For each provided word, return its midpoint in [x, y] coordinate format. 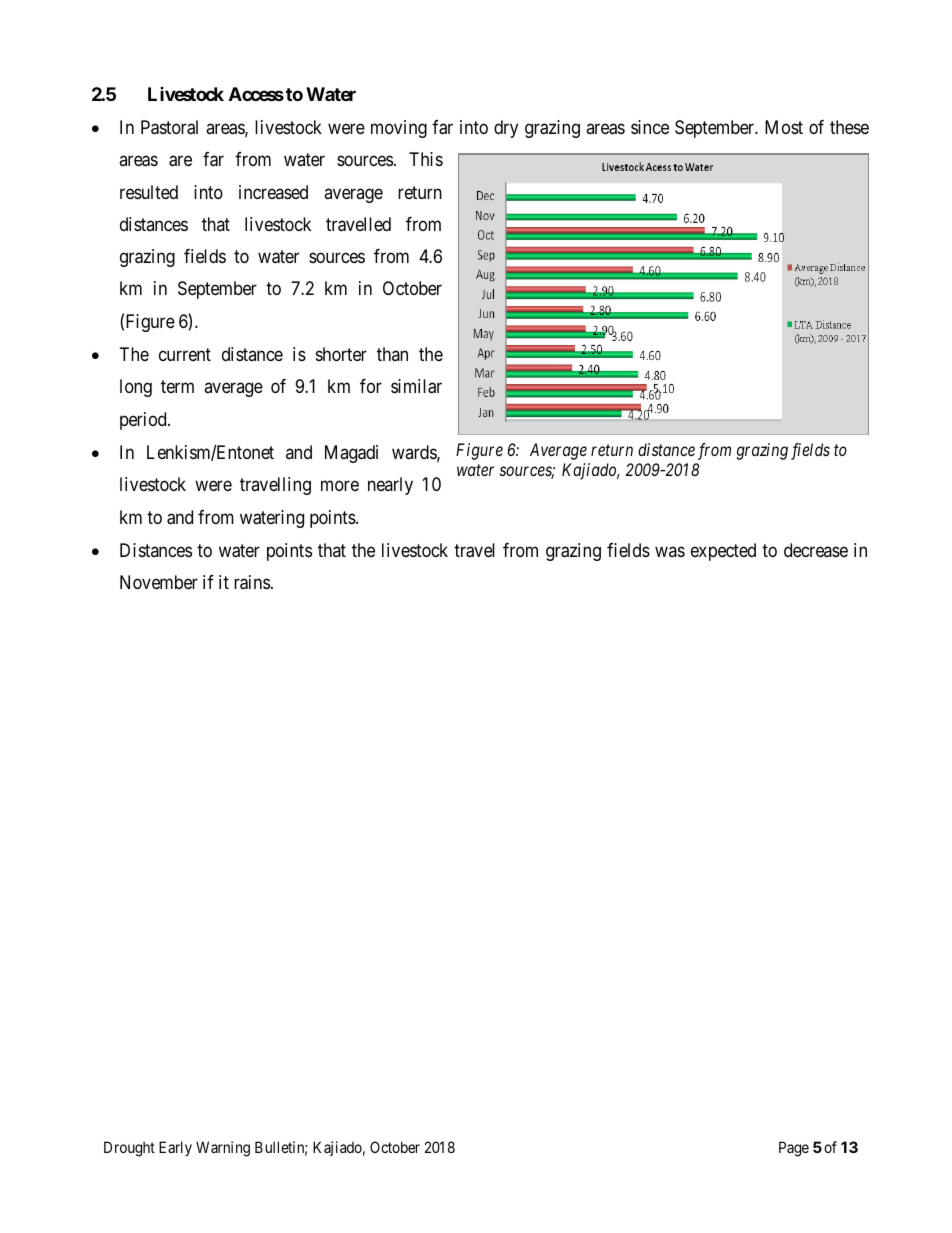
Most [784, 127]
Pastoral [169, 127]
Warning [223, 1149]
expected [723, 552]
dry [506, 129]
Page [794, 1149]
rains [252, 582]
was [670, 551]
